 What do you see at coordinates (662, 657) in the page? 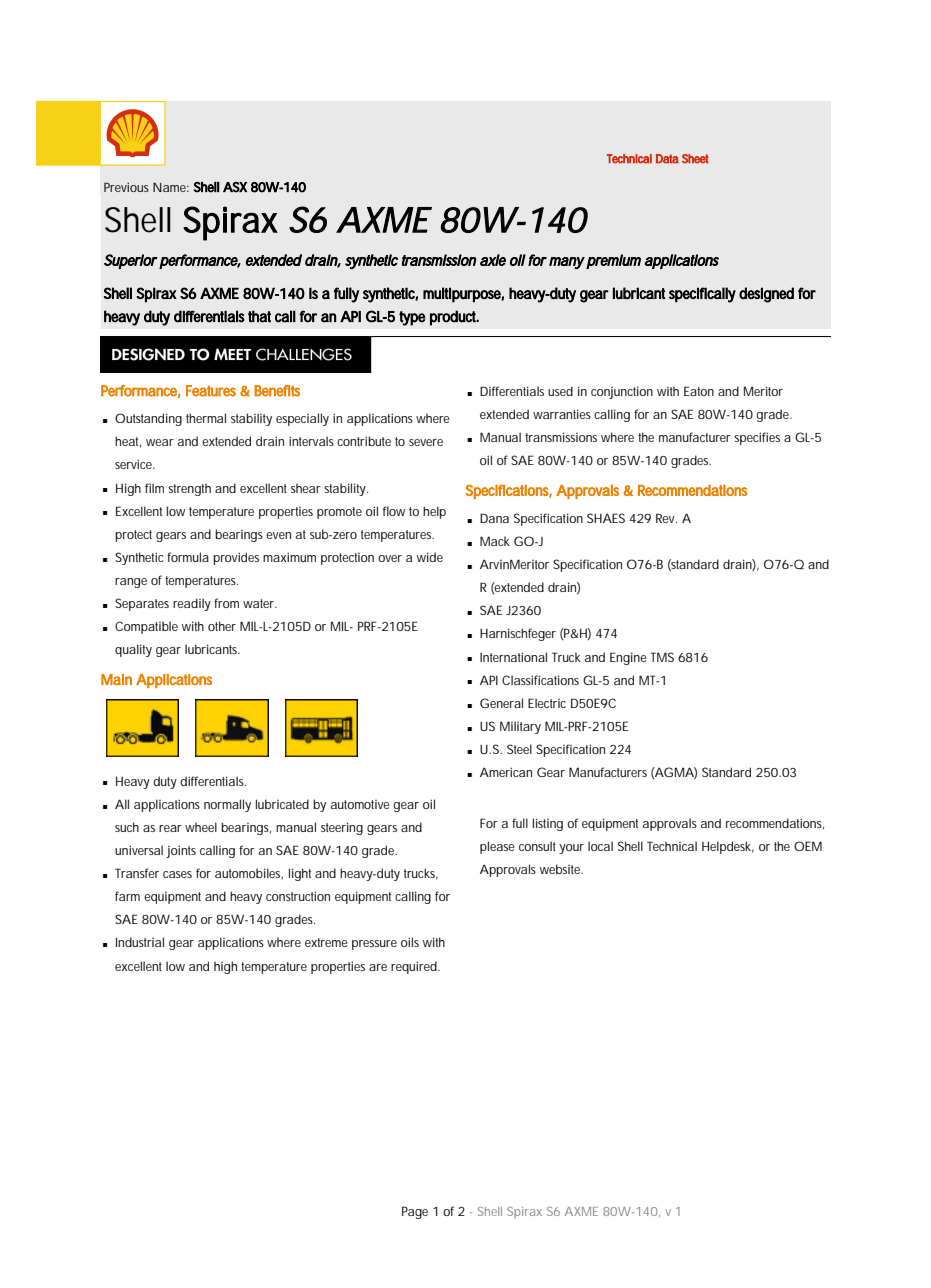
I see `TMS` at bounding box center [662, 657].
